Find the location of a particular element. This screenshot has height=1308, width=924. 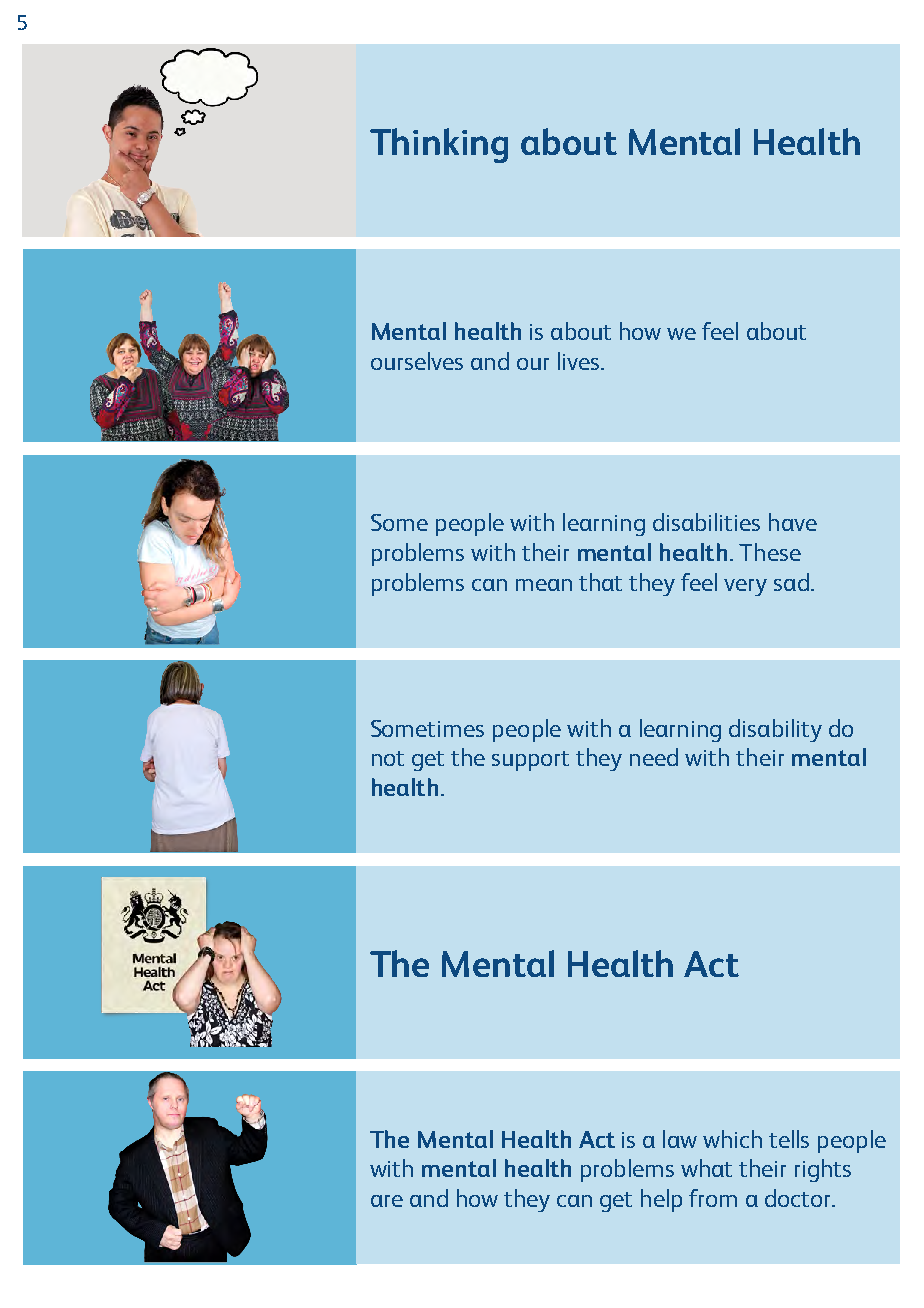

have is located at coordinates (793, 522).
